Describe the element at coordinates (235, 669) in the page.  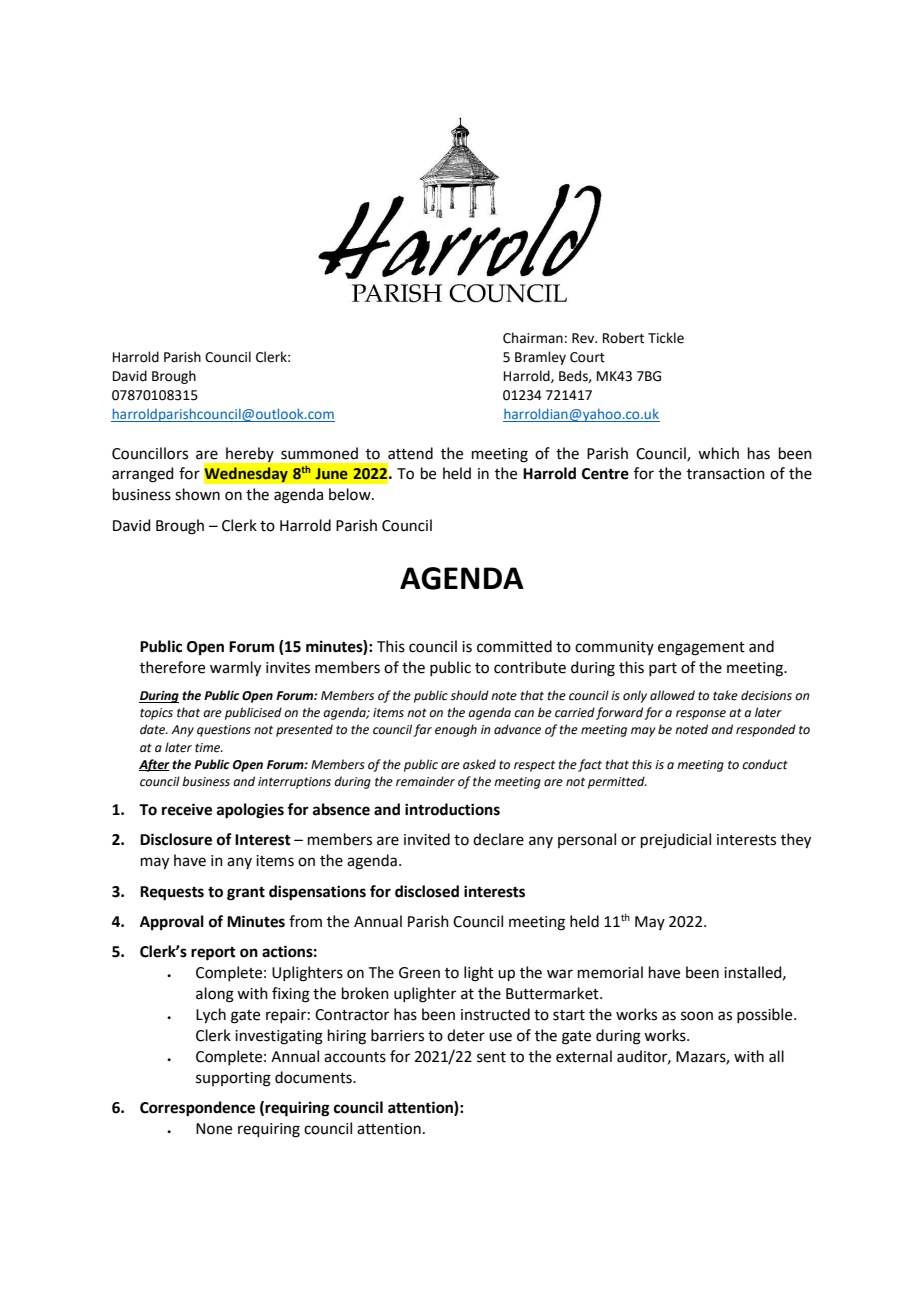
I see `warmly` at that location.
